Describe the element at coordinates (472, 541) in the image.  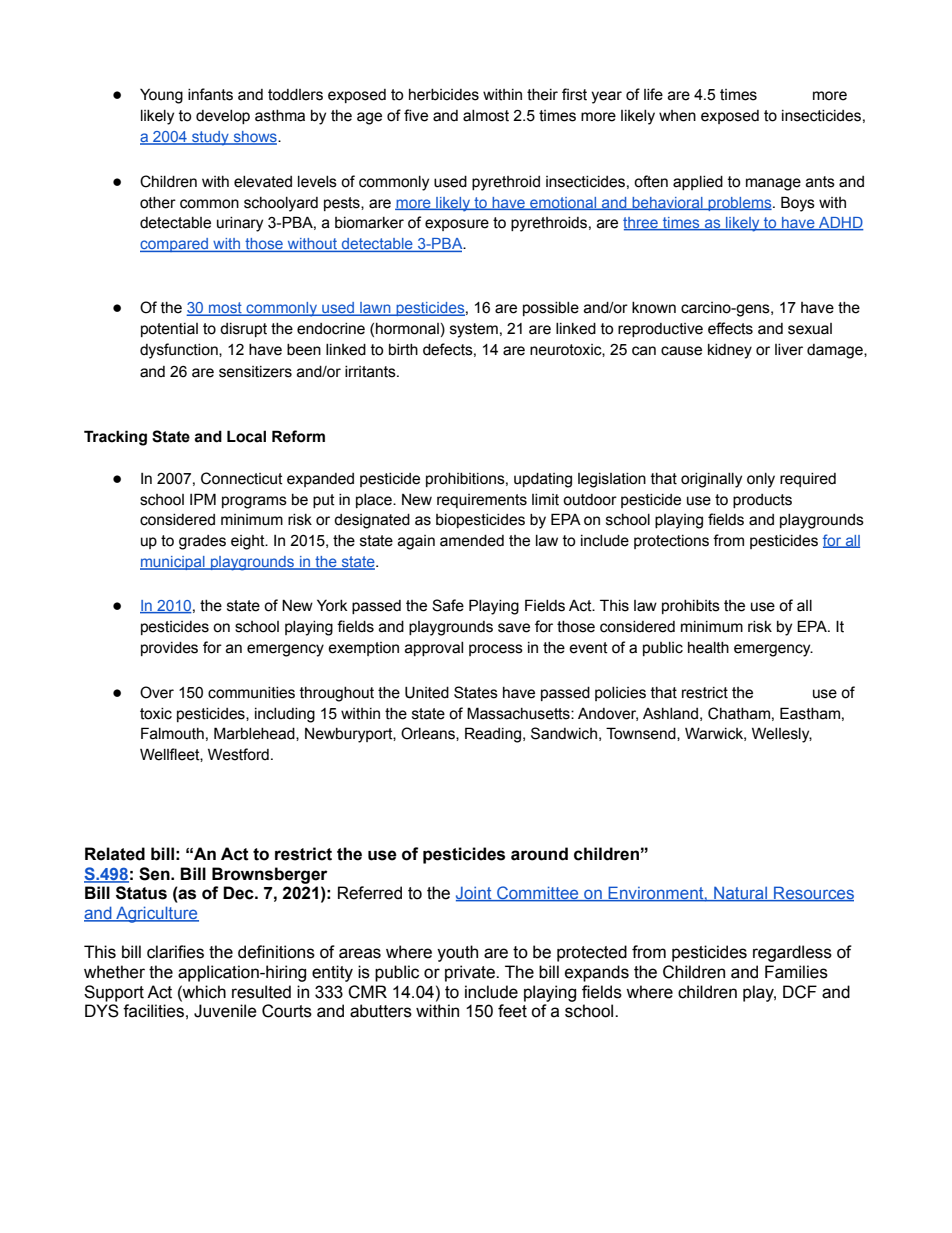
I see `amended` at that location.
